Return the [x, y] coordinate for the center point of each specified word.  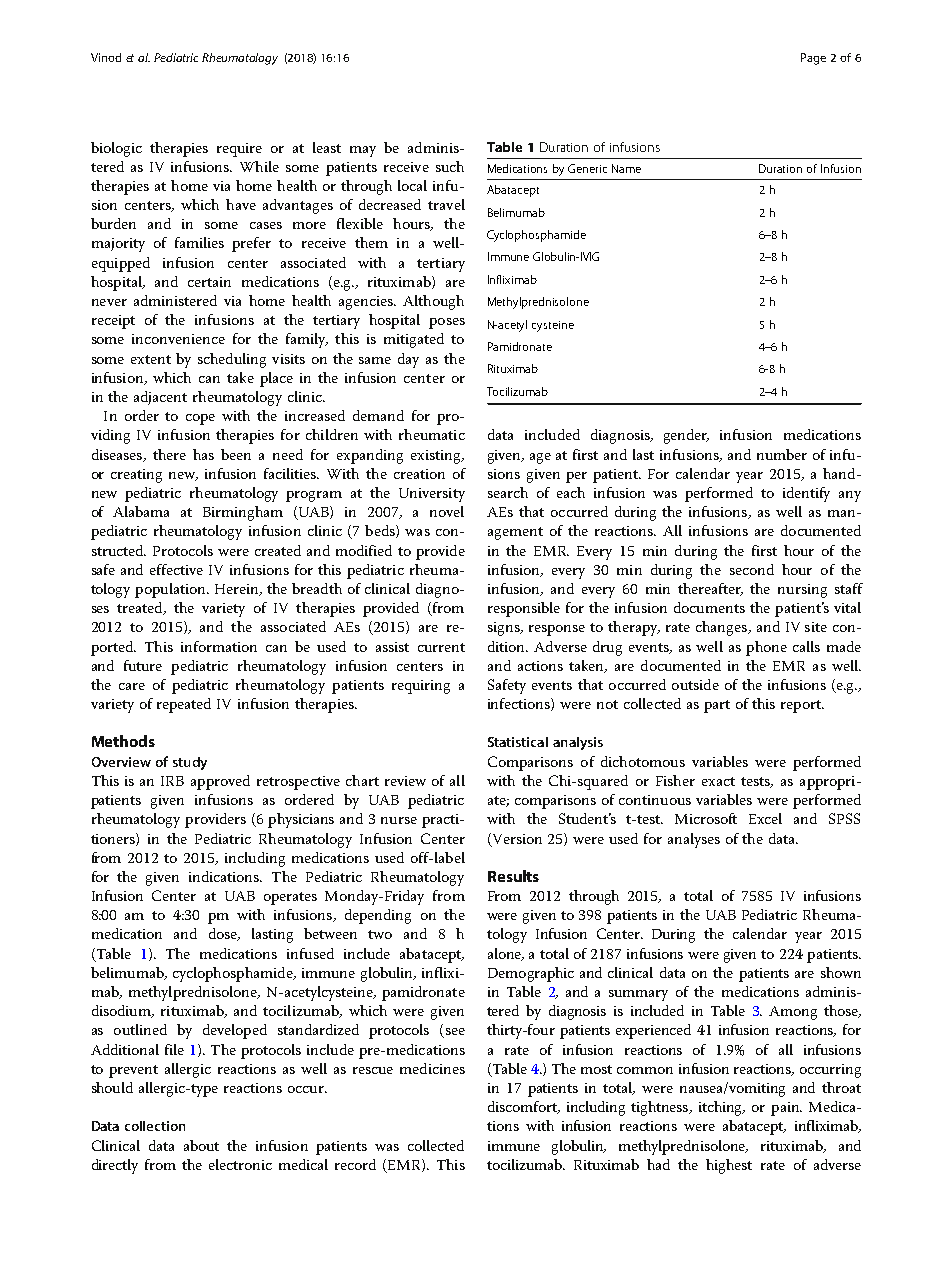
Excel [765, 818]
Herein [238, 590]
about [201, 1145]
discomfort [523, 1107]
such [450, 166]
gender [686, 436]
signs [505, 629]
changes [722, 628]
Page [813, 59]
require [239, 150]
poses [447, 323]
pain [786, 1109]
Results [513, 876]
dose [224, 934]
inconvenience [178, 339]
